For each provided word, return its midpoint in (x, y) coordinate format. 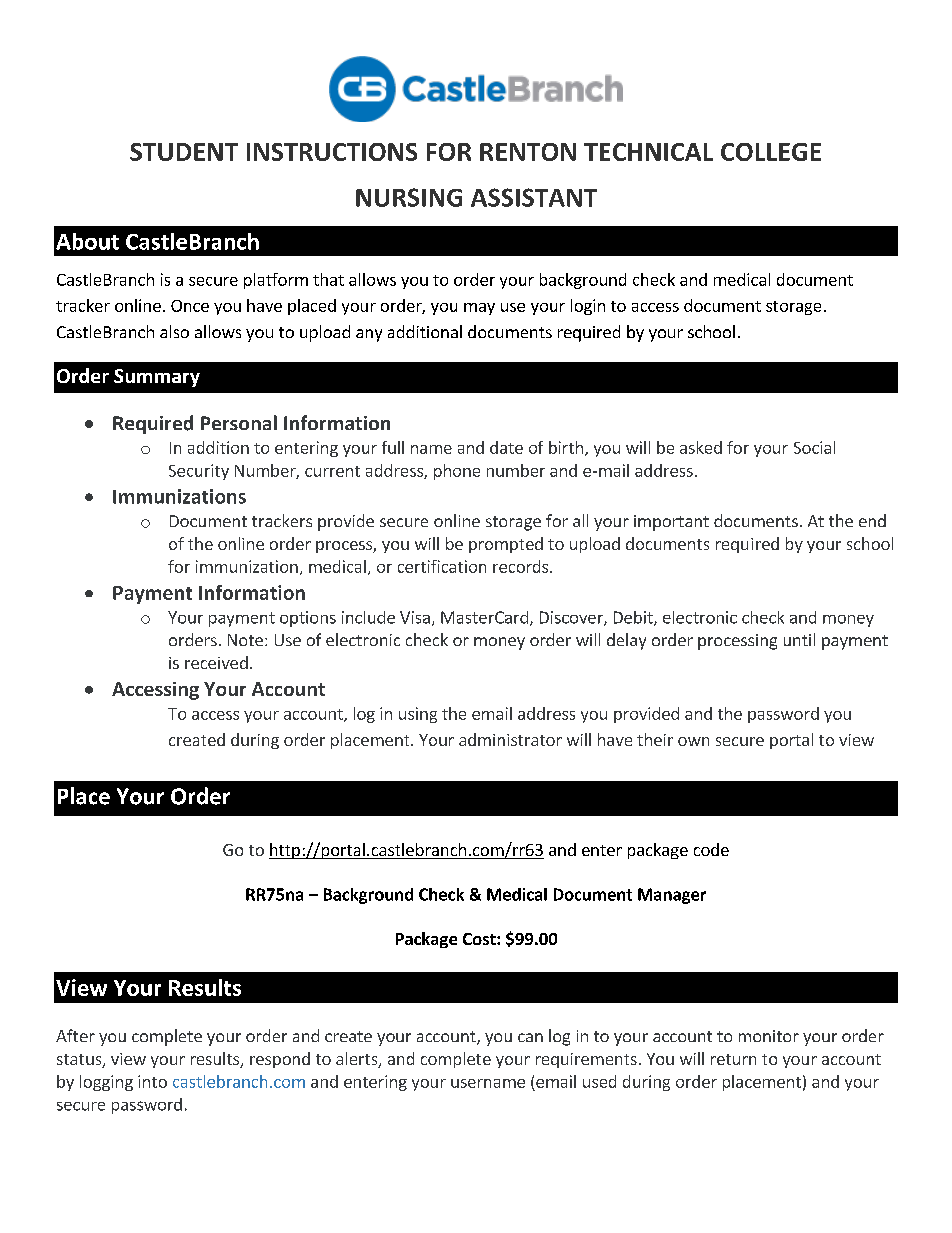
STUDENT (184, 152)
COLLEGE (771, 152)
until (799, 639)
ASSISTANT (534, 197)
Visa (415, 617)
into (152, 1081)
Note (245, 640)
